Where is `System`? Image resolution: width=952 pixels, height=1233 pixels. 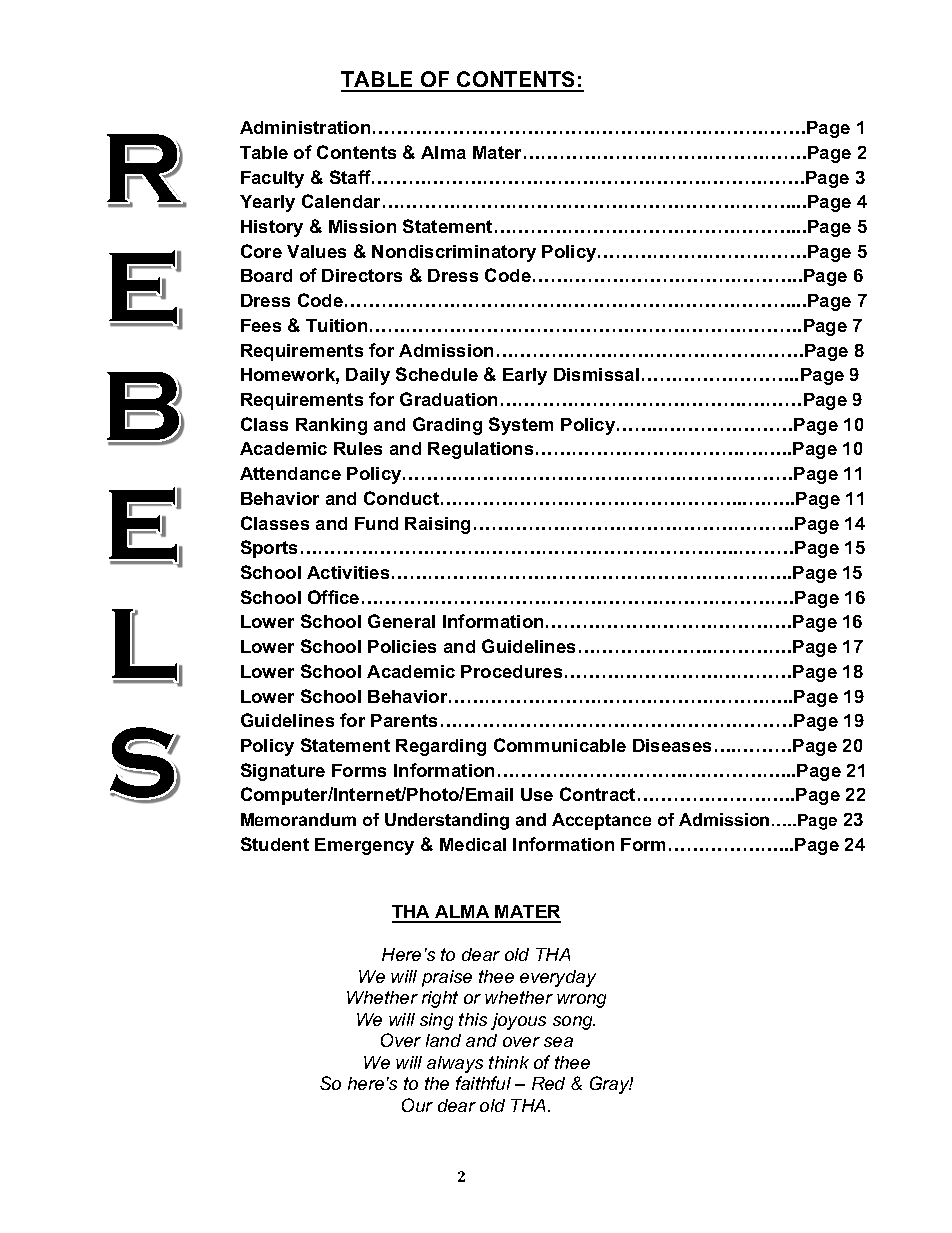 System is located at coordinates (521, 426).
